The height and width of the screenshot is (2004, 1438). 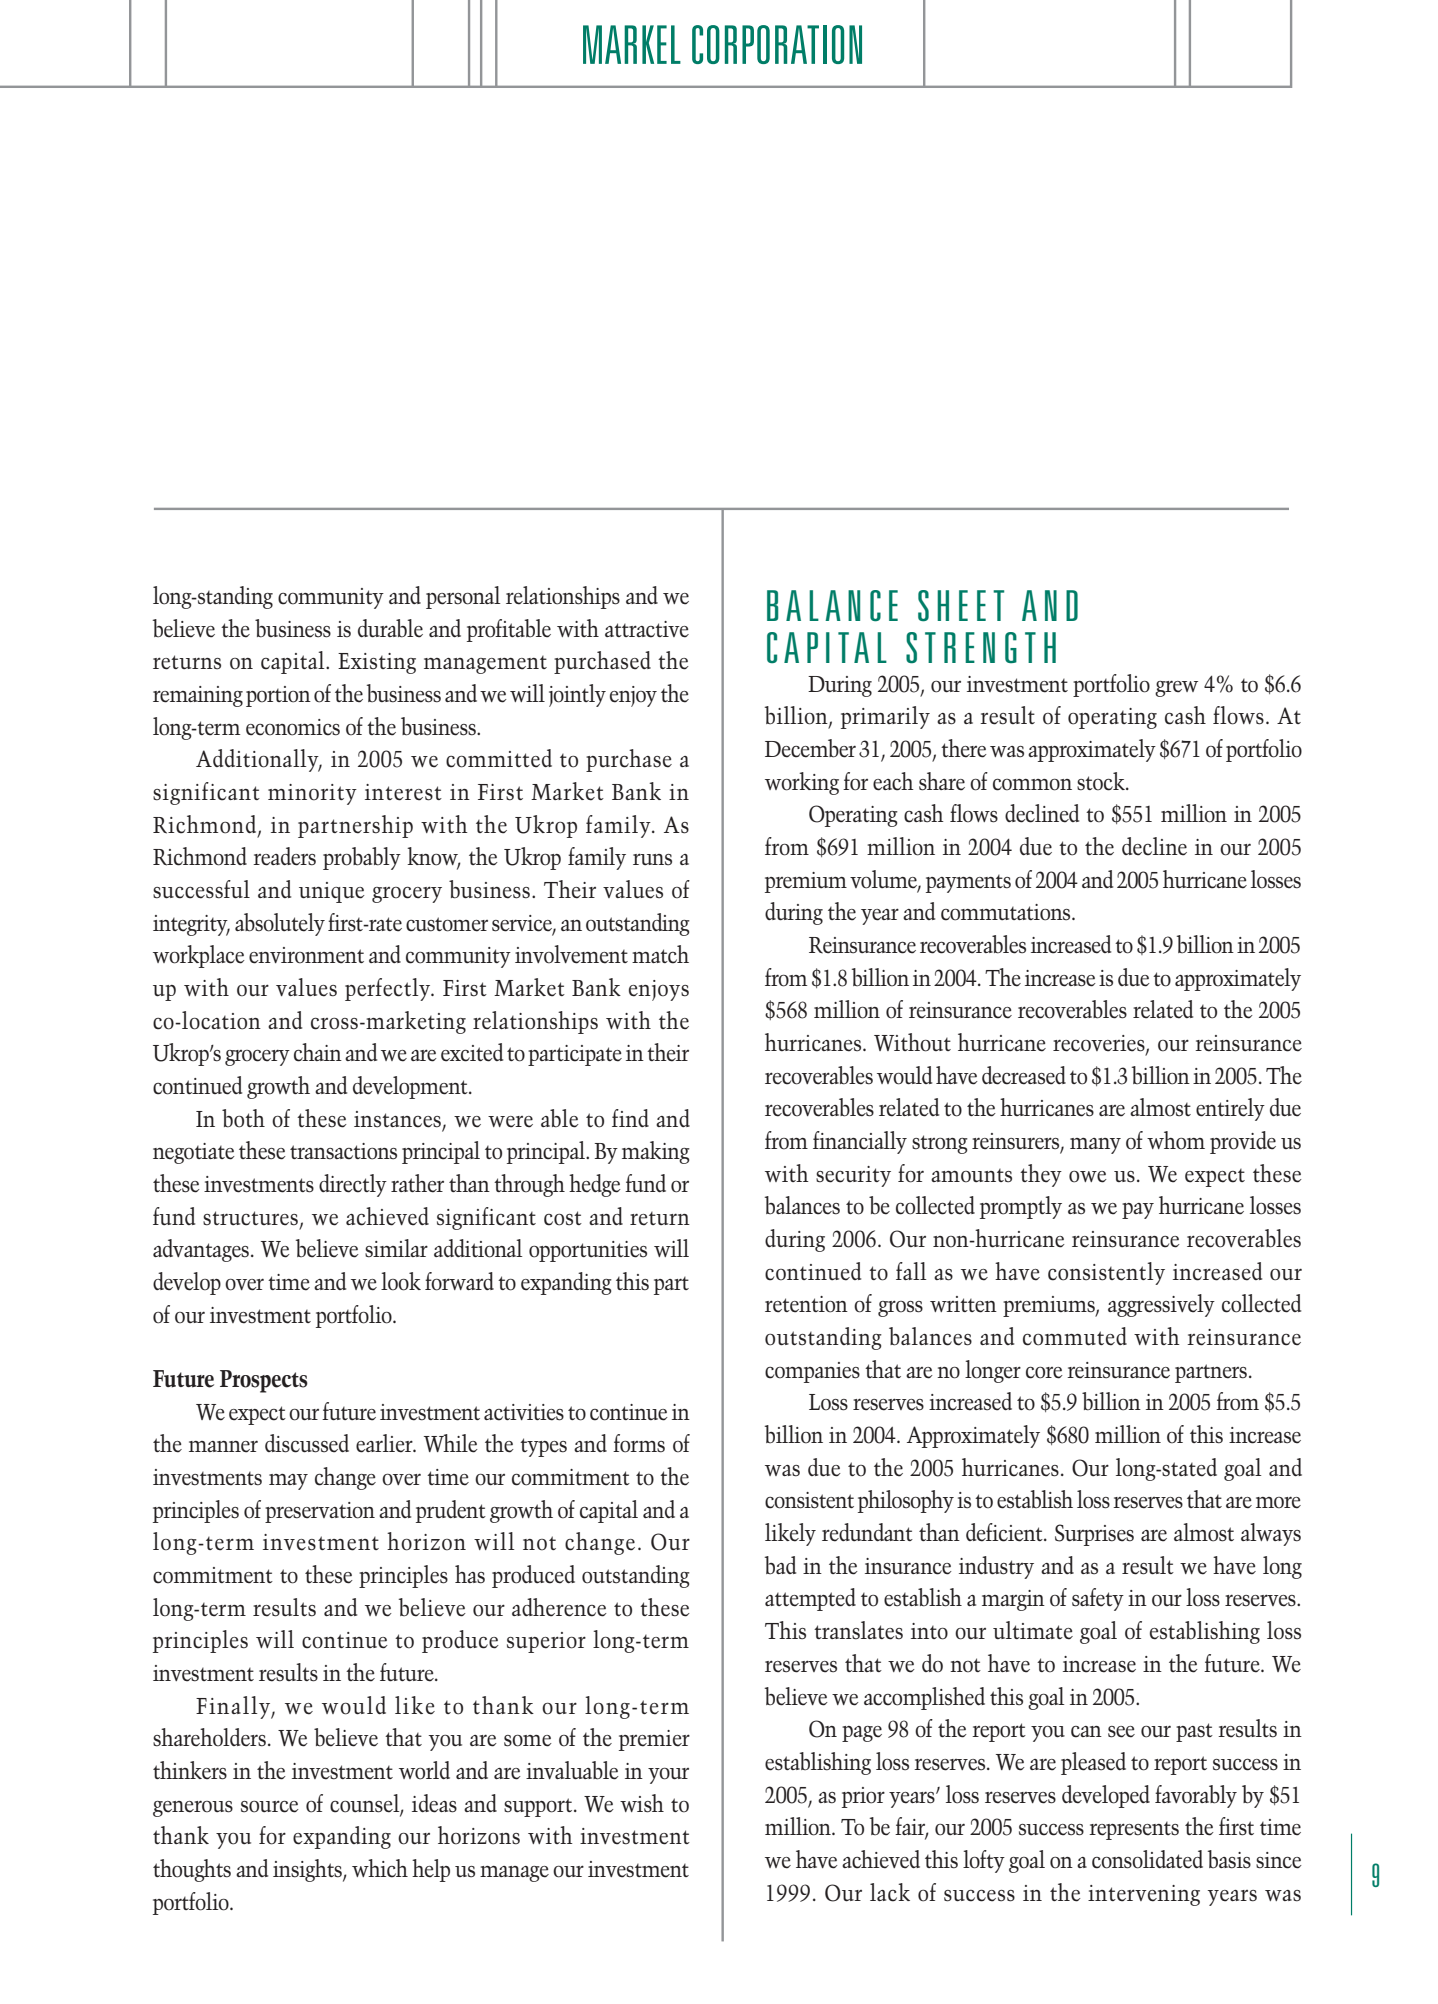 What do you see at coordinates (777, 44) in the screenshot?
I see `CORPORATION` at bounding box center [777, 44].
